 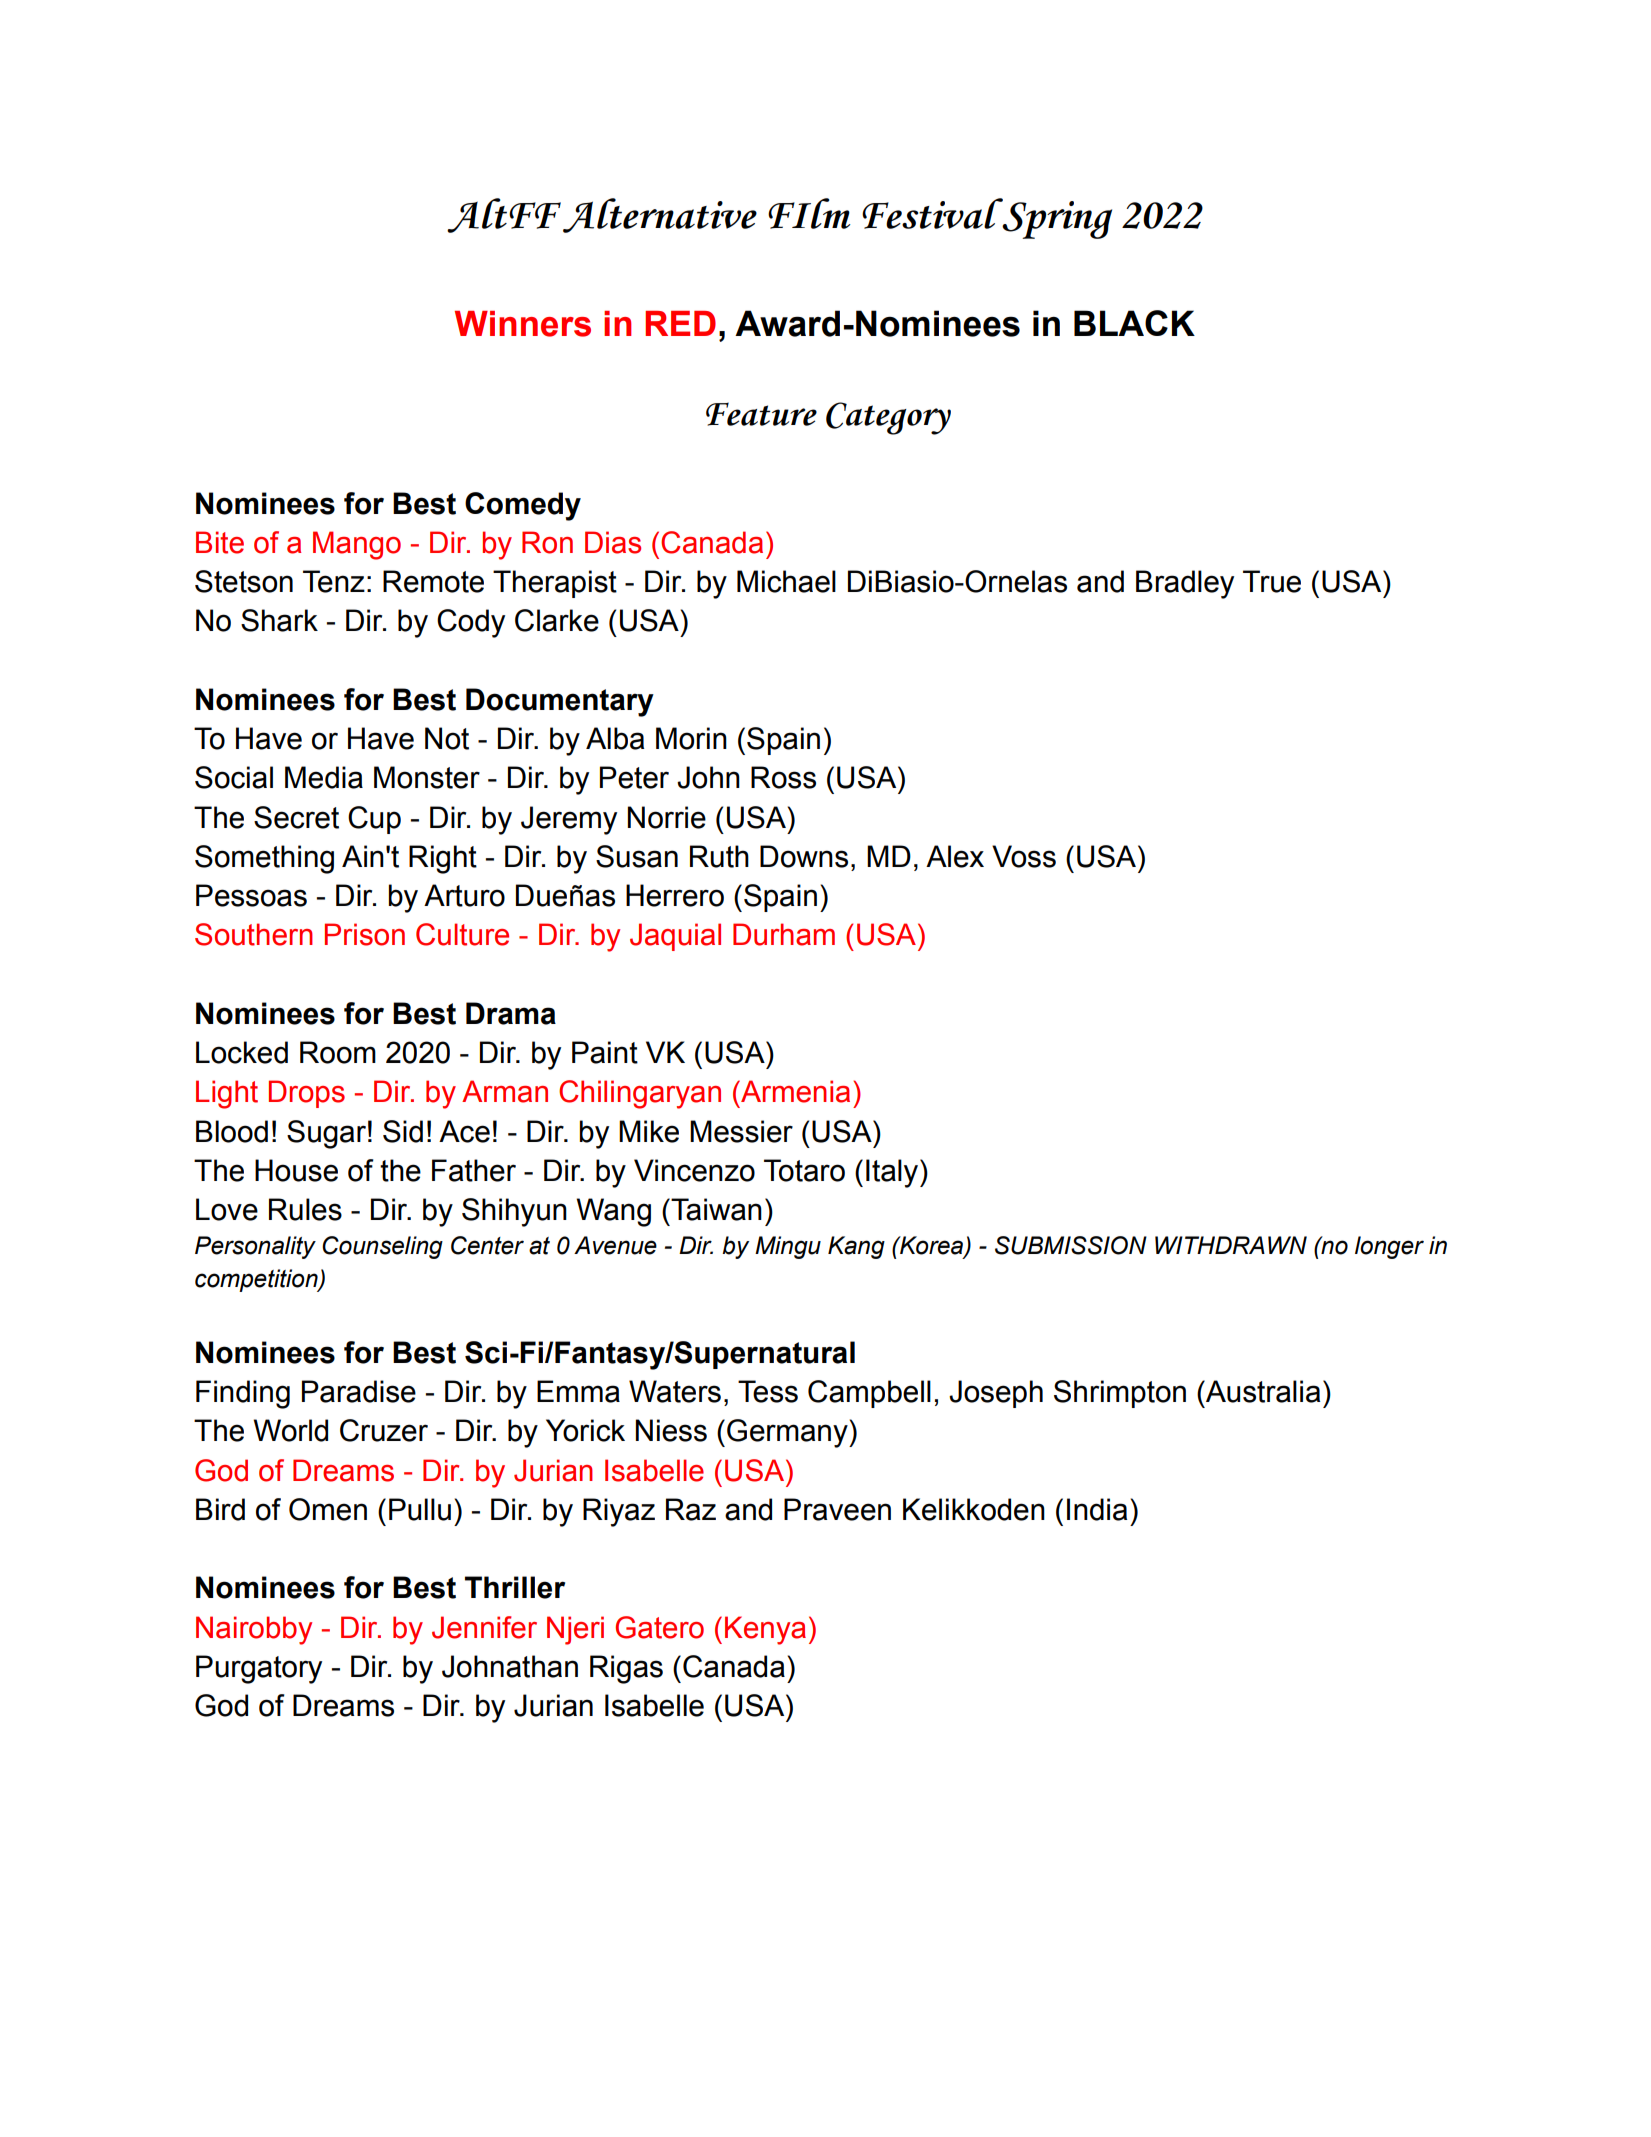 What do you see at coordinates (523, 324) in the screenshot?
I see `Winners` at bounding box center [523, 324].
